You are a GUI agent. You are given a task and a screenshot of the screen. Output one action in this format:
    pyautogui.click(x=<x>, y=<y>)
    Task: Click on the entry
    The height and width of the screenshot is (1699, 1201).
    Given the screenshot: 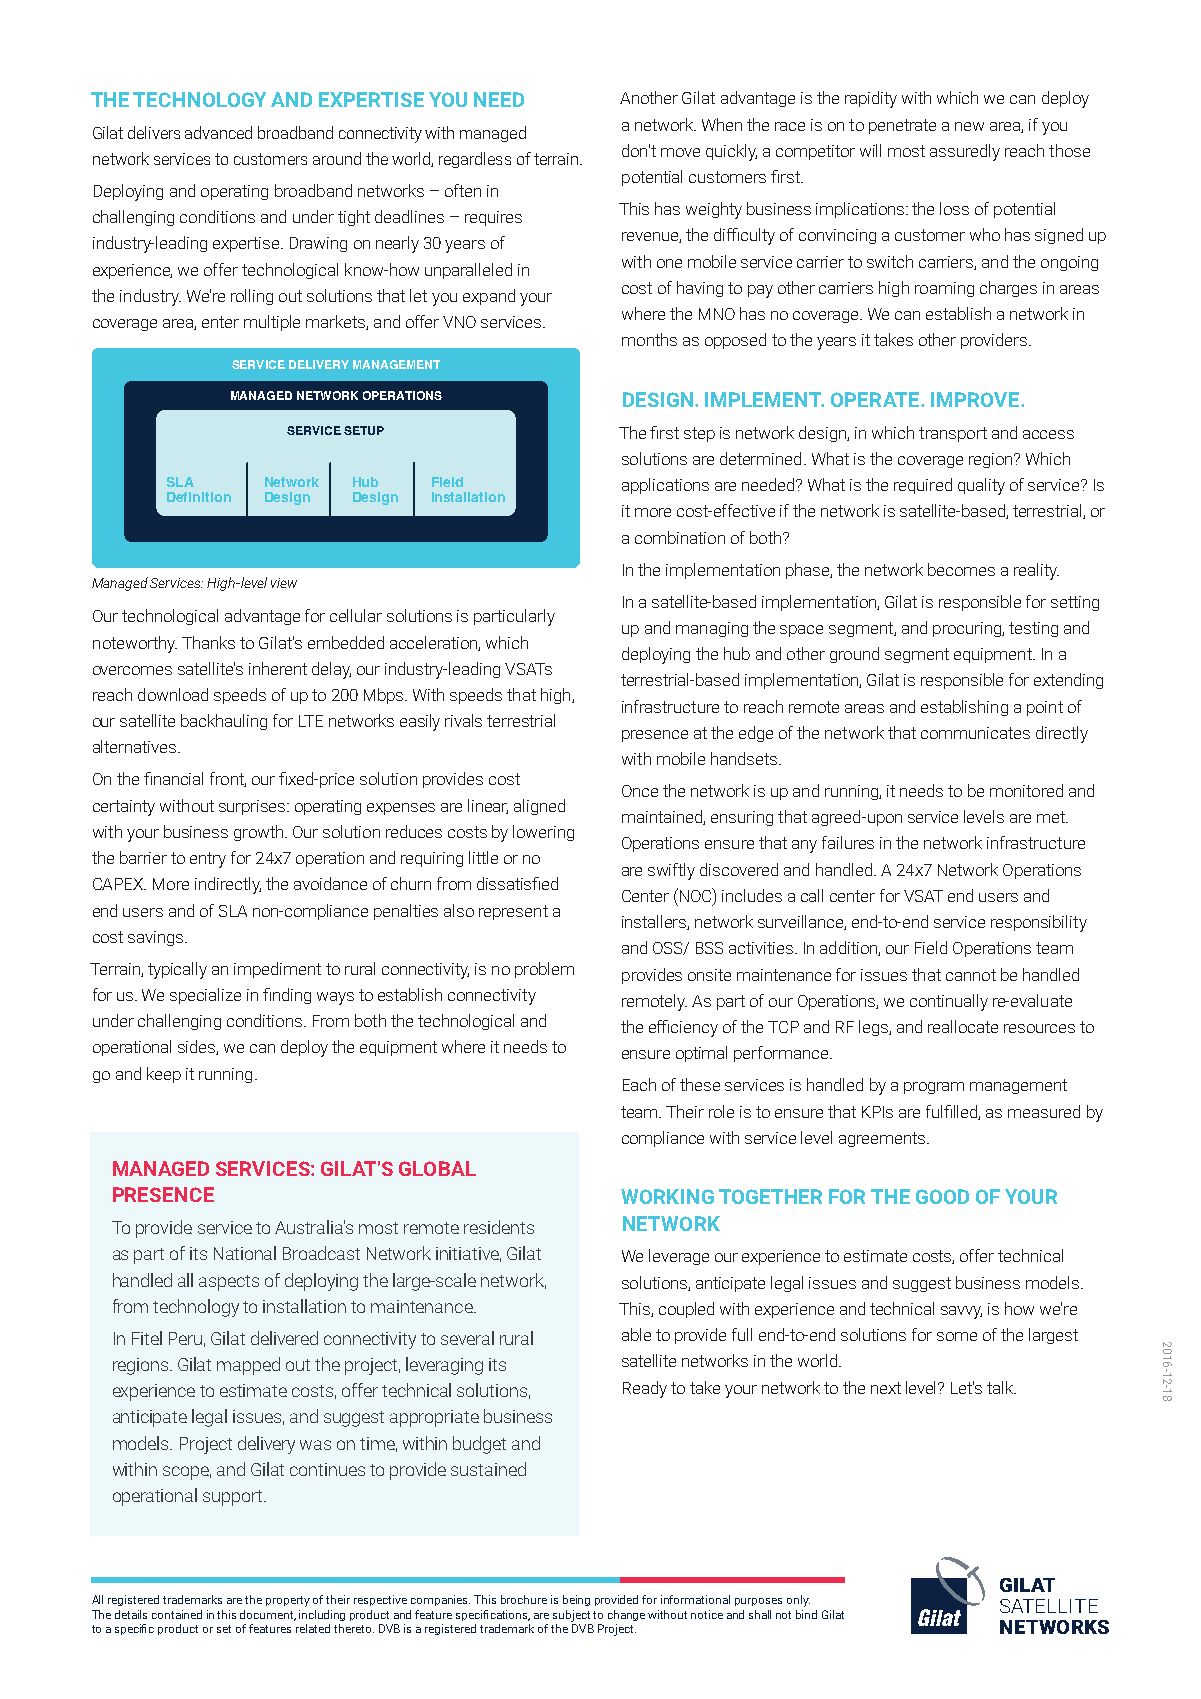 What is the action you would take?
    pyautogui.click(x=208, y=860)
